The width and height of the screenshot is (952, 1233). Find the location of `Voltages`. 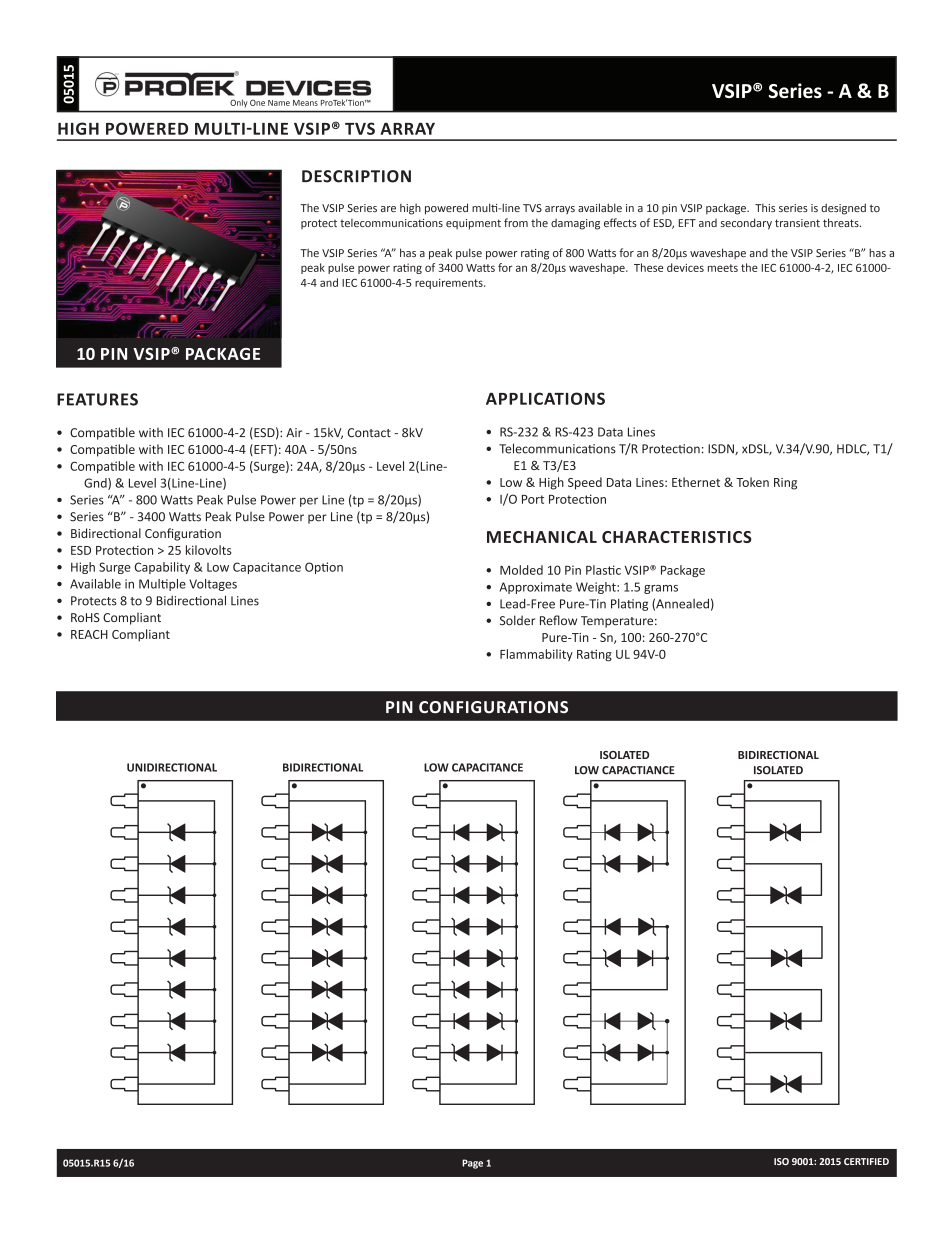

Voltages is located at coordinates (213, 585).
